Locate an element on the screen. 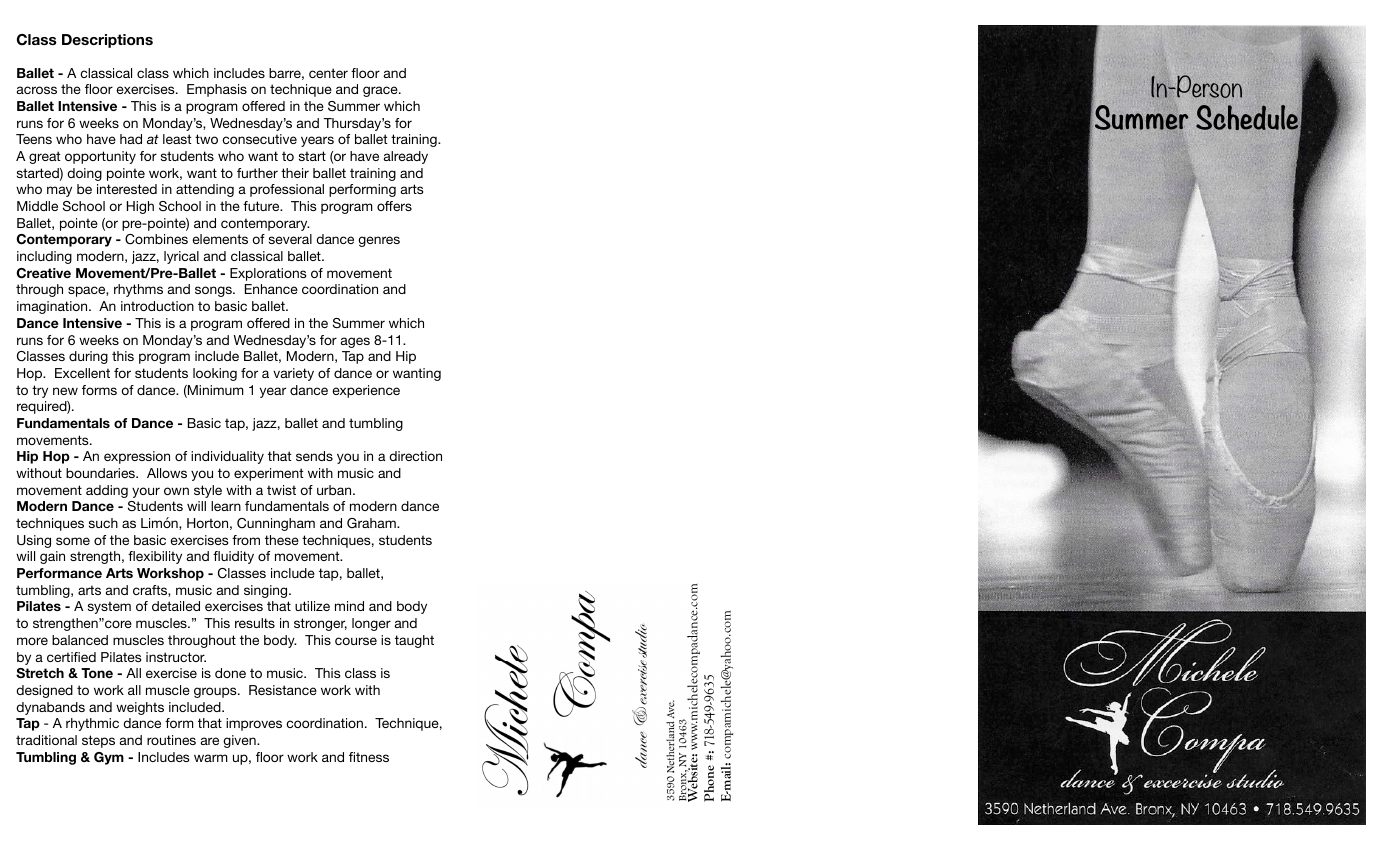 This screenshot has height=850, width=1400. grace is located at coordinates (381, 91).
